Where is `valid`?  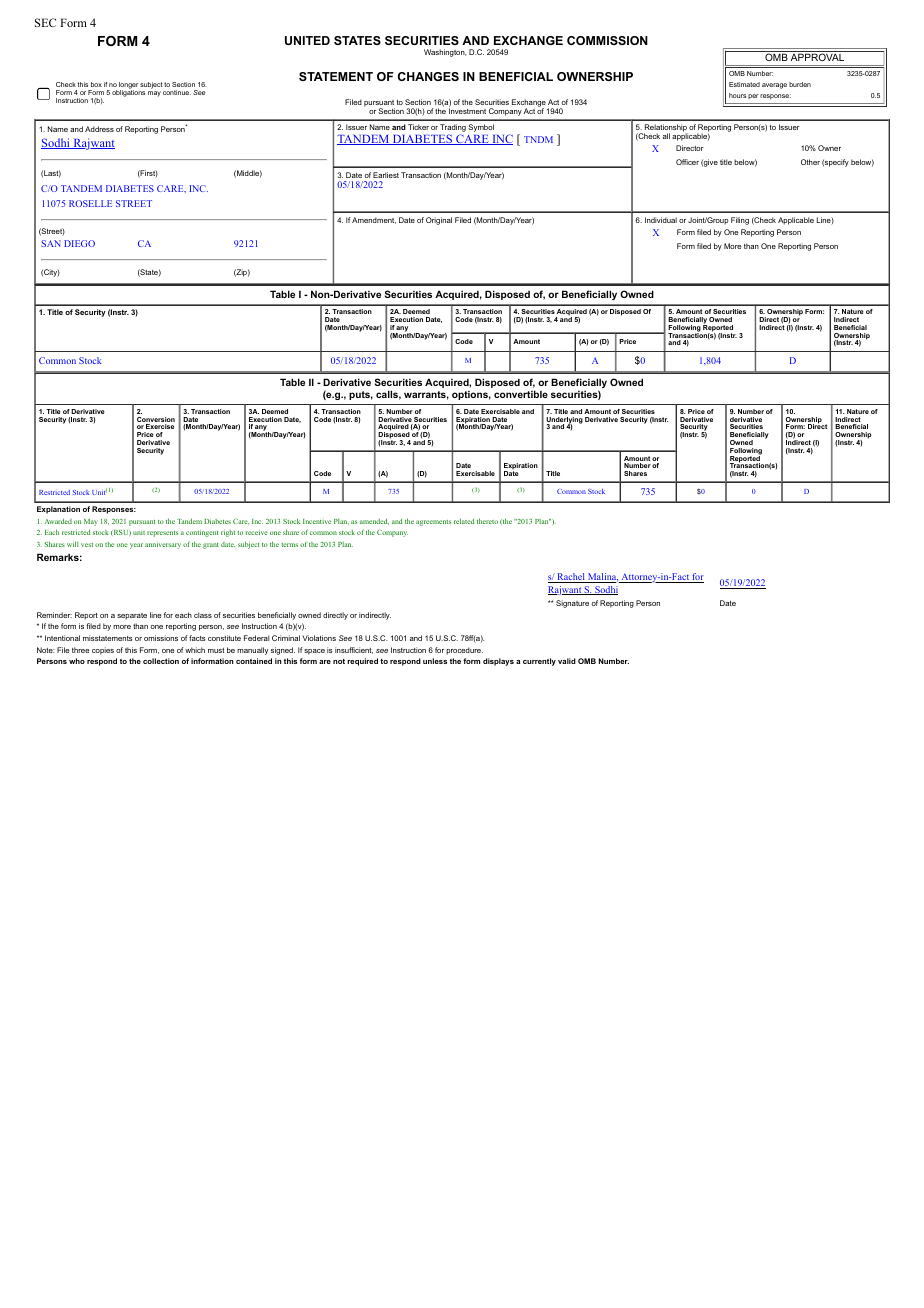
valid is located at coordinates (567, 661).
